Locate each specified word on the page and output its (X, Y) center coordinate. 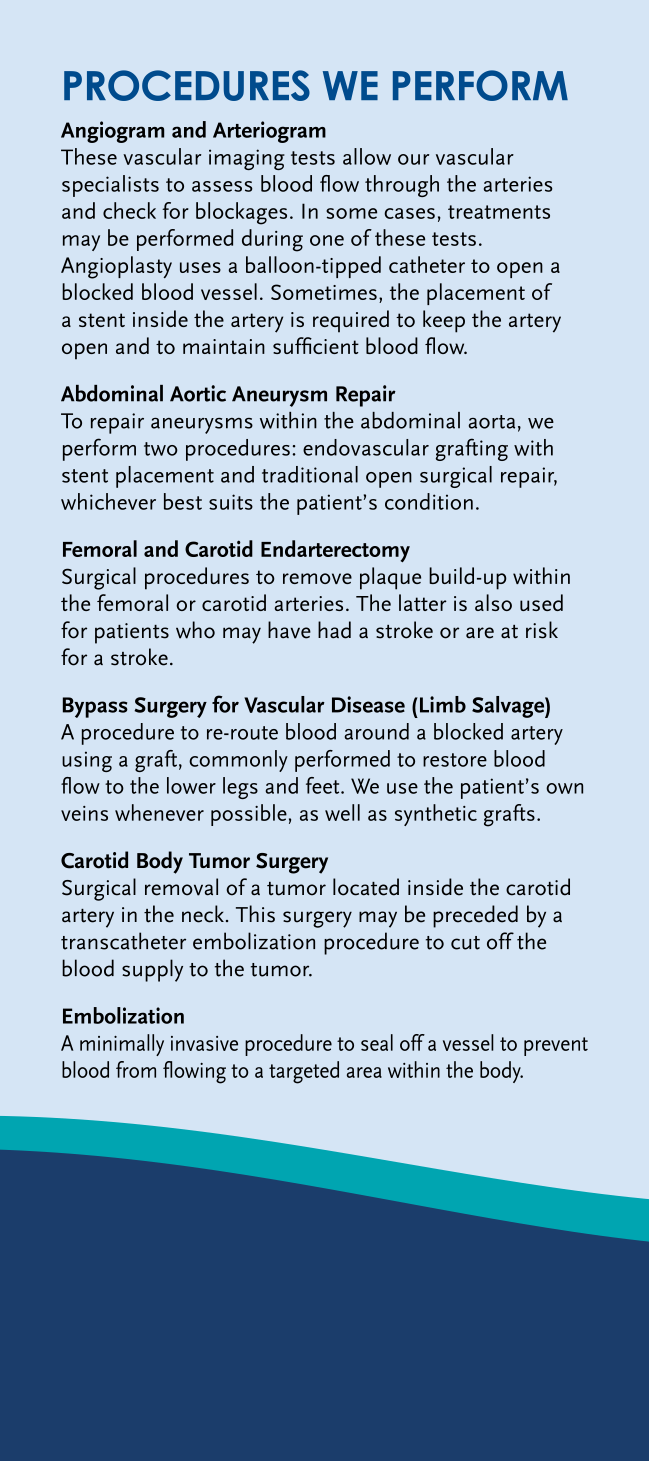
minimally (122, 1045)
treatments (499, 212)
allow (367, 156)
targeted (304, 1072)
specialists (110, 186)
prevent (556, 1046)
